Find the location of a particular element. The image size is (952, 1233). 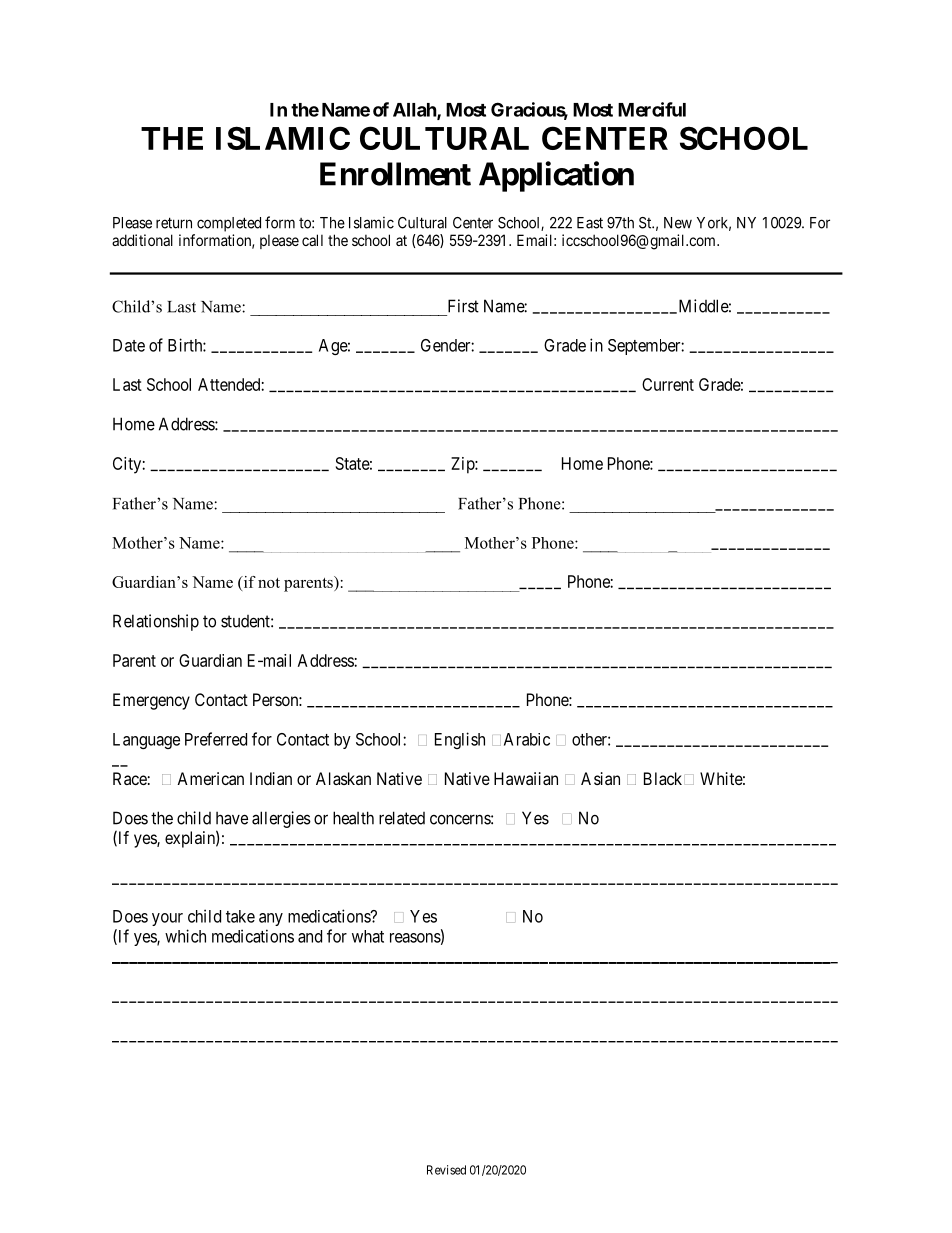

which is located at coordinates (185, 936).
